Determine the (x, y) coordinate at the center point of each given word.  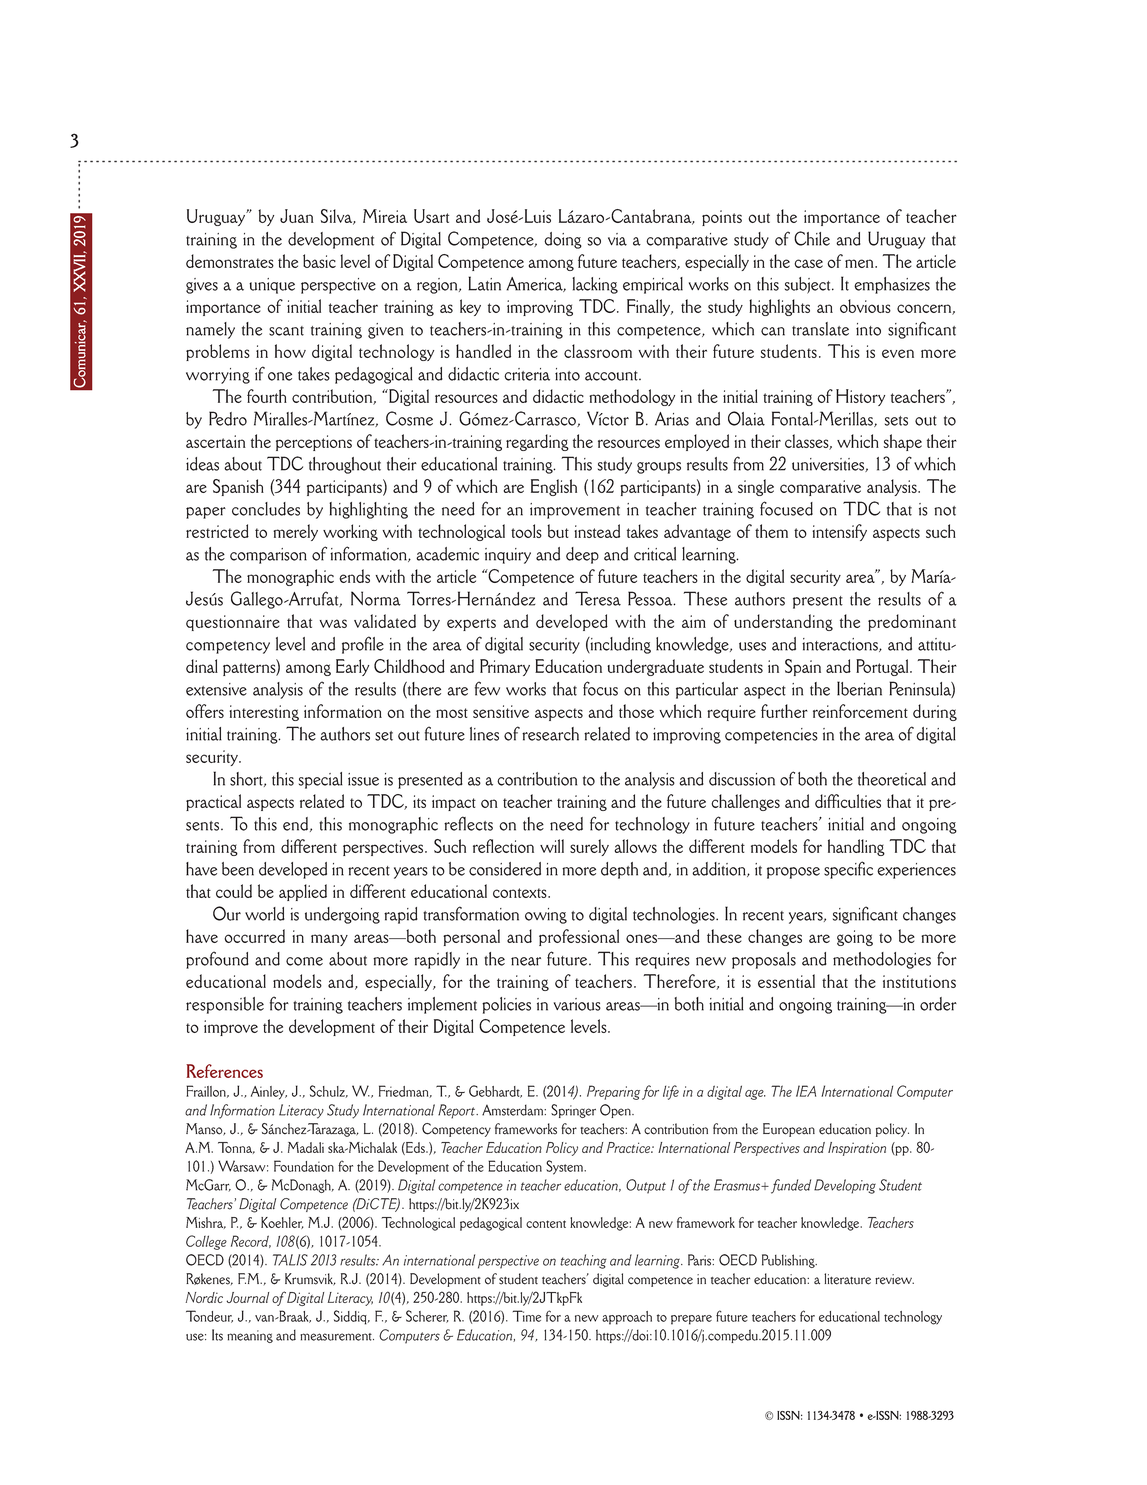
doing (563, 240)
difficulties (848, 801)
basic (319, 261)
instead (597, 531)
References (224, 1071)
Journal (247, 1297)
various (577, 1004)
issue (363, 779)
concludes (266, 509)
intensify (839, 532)
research (550, 734)
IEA (806, 1091)
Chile (812, 238)
